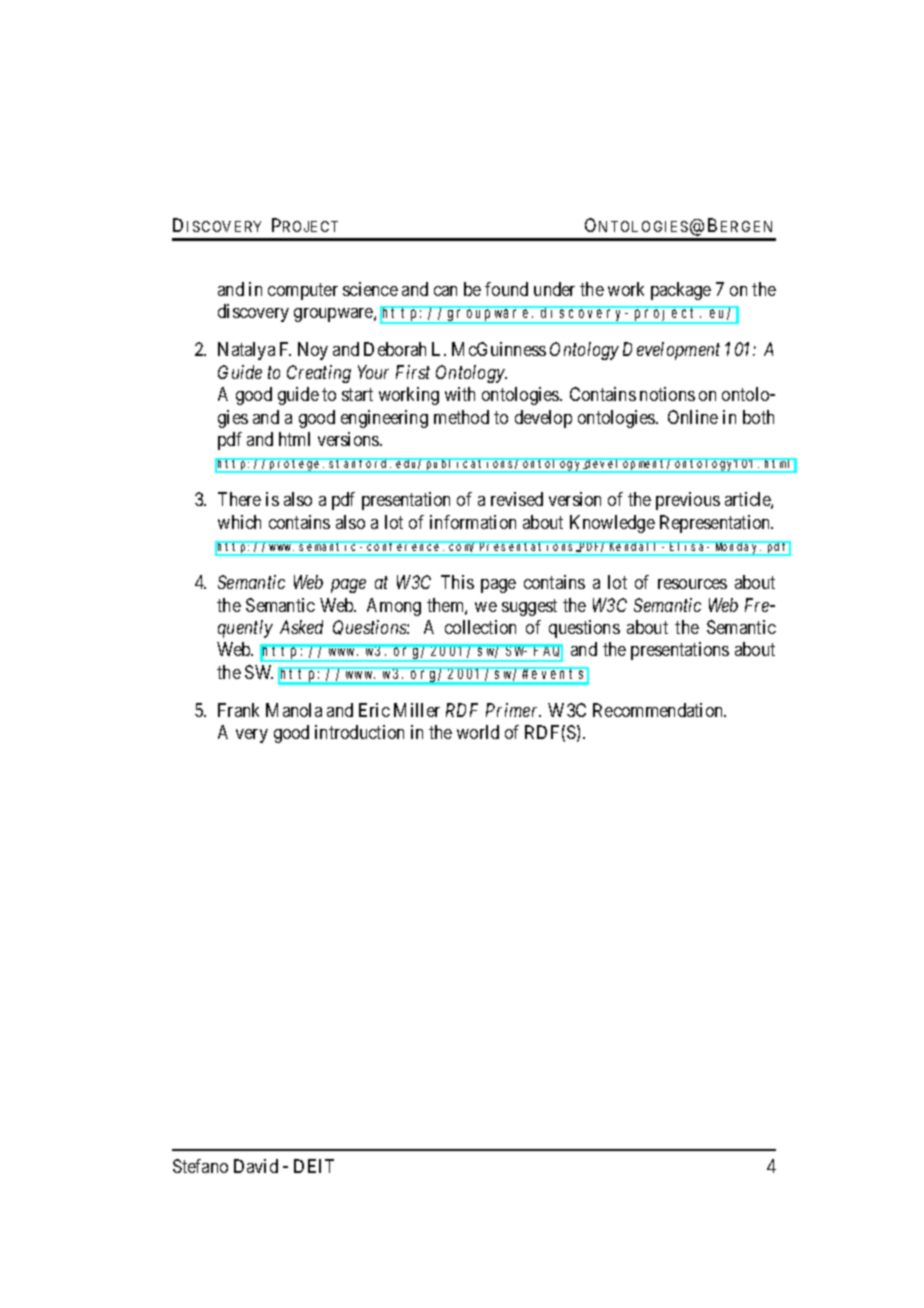  I want to click on which, so click(239, 522).
